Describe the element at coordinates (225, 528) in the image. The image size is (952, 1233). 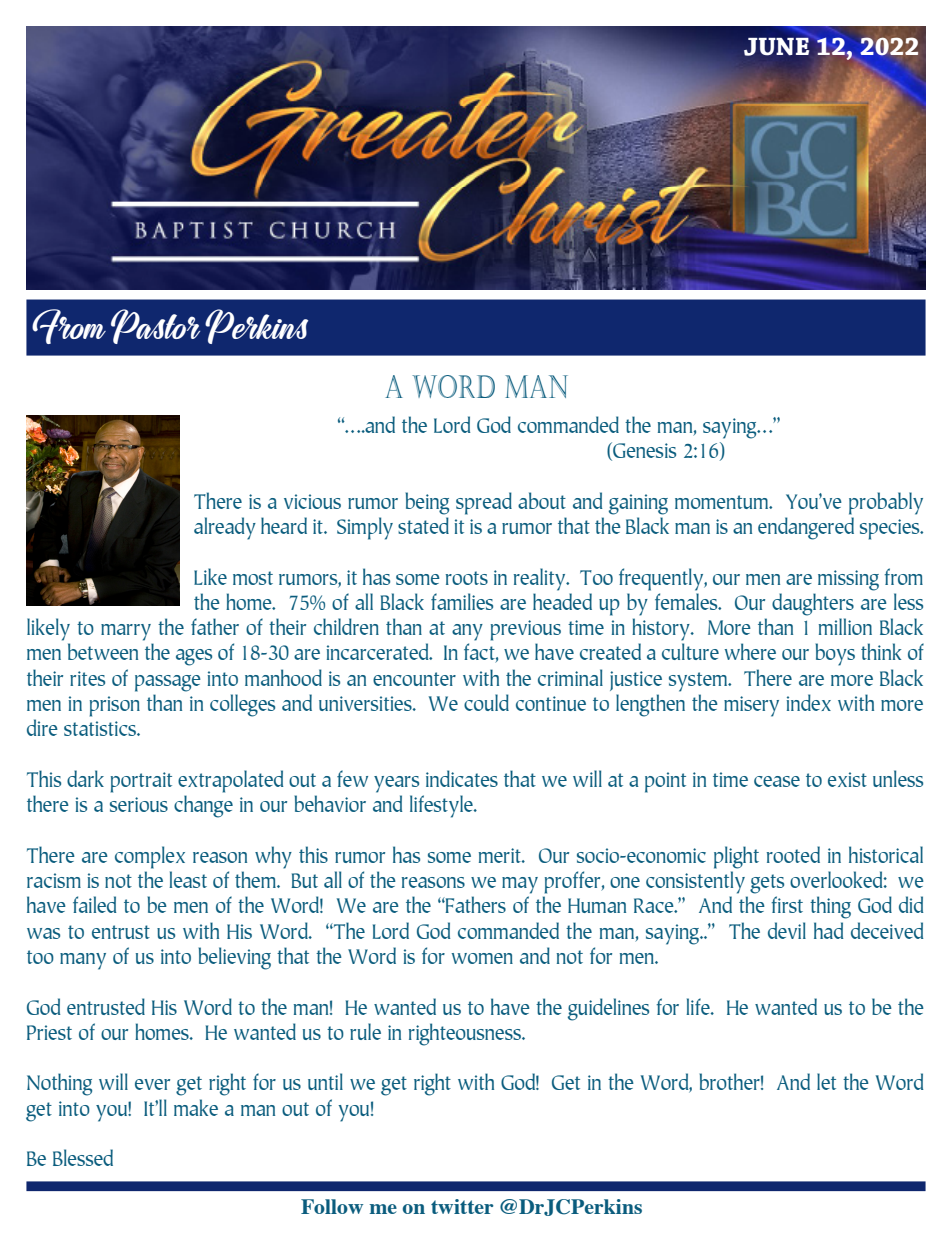
I see `already` at that location.
